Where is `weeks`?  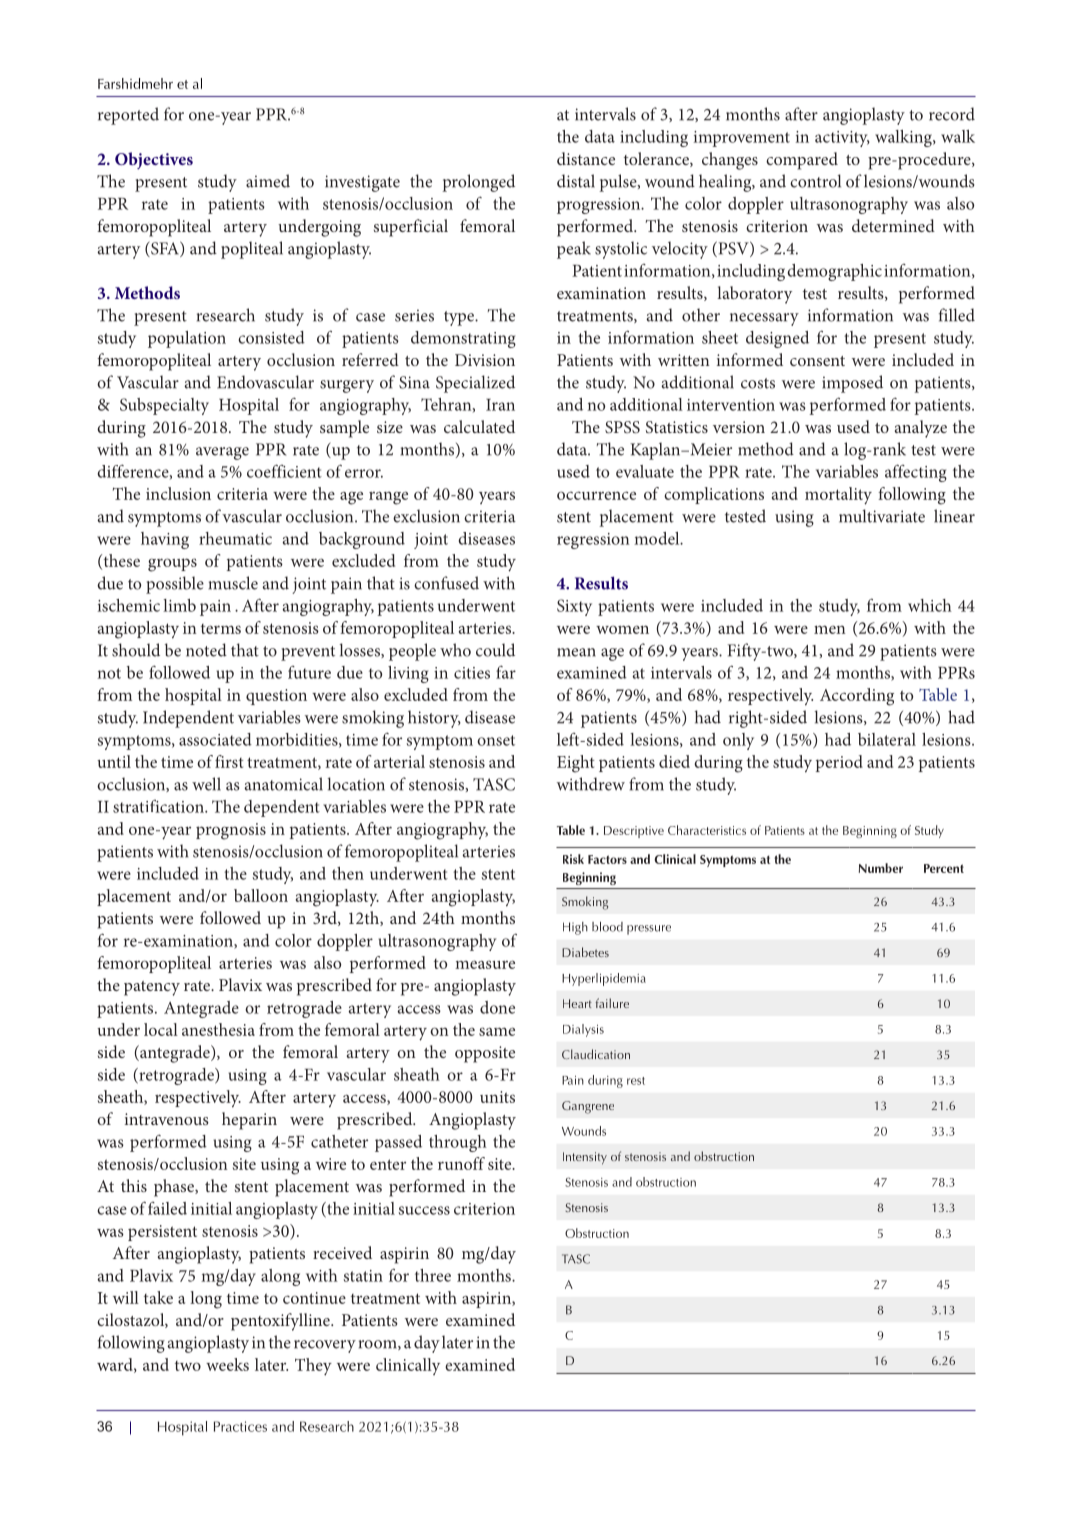 weeks is located at coordinates (227, 1364).
